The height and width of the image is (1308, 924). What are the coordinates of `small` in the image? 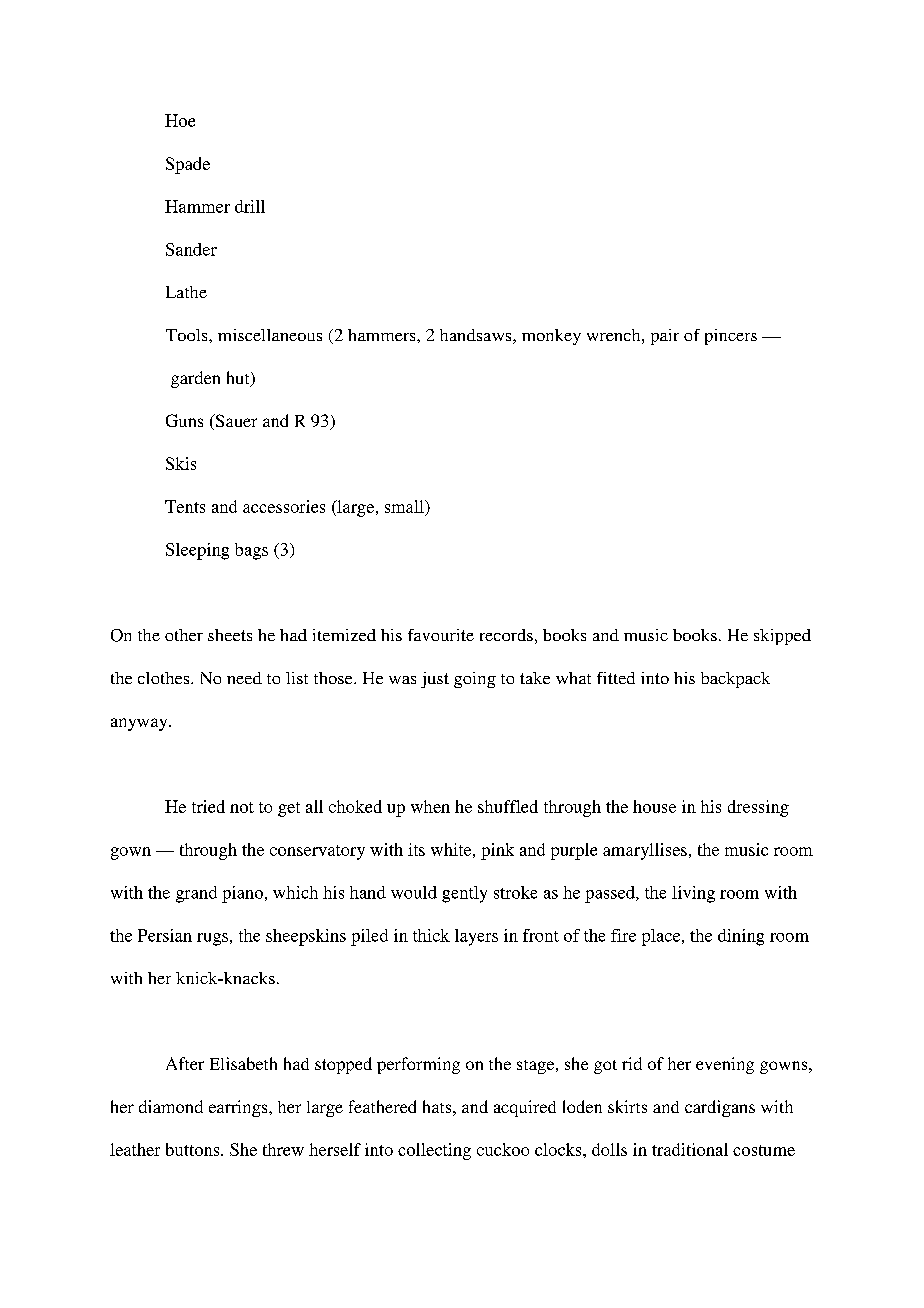 It's located at (405, 506).
